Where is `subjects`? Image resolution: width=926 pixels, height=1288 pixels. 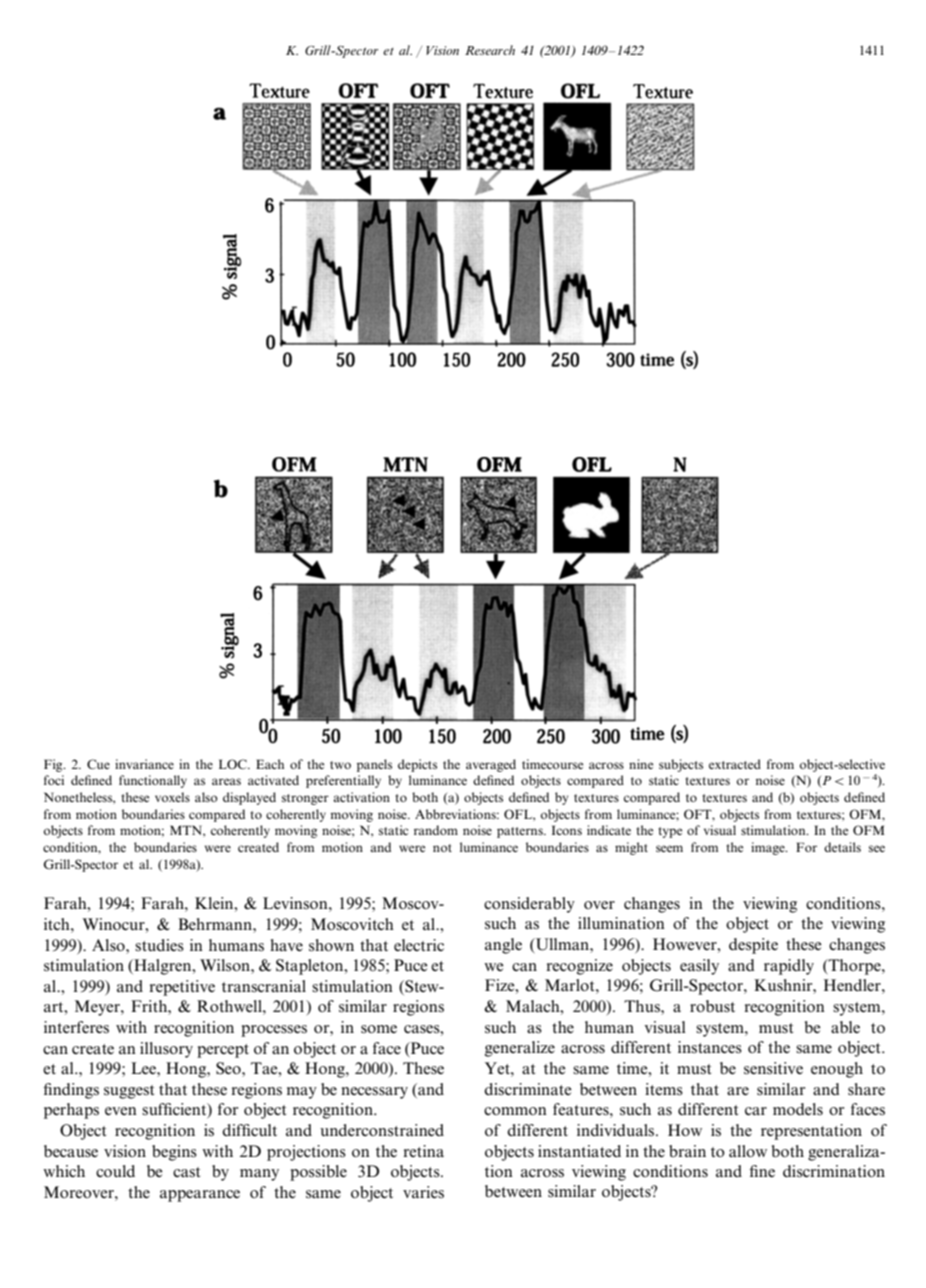
subjects is located at coordinates (681, 765).
